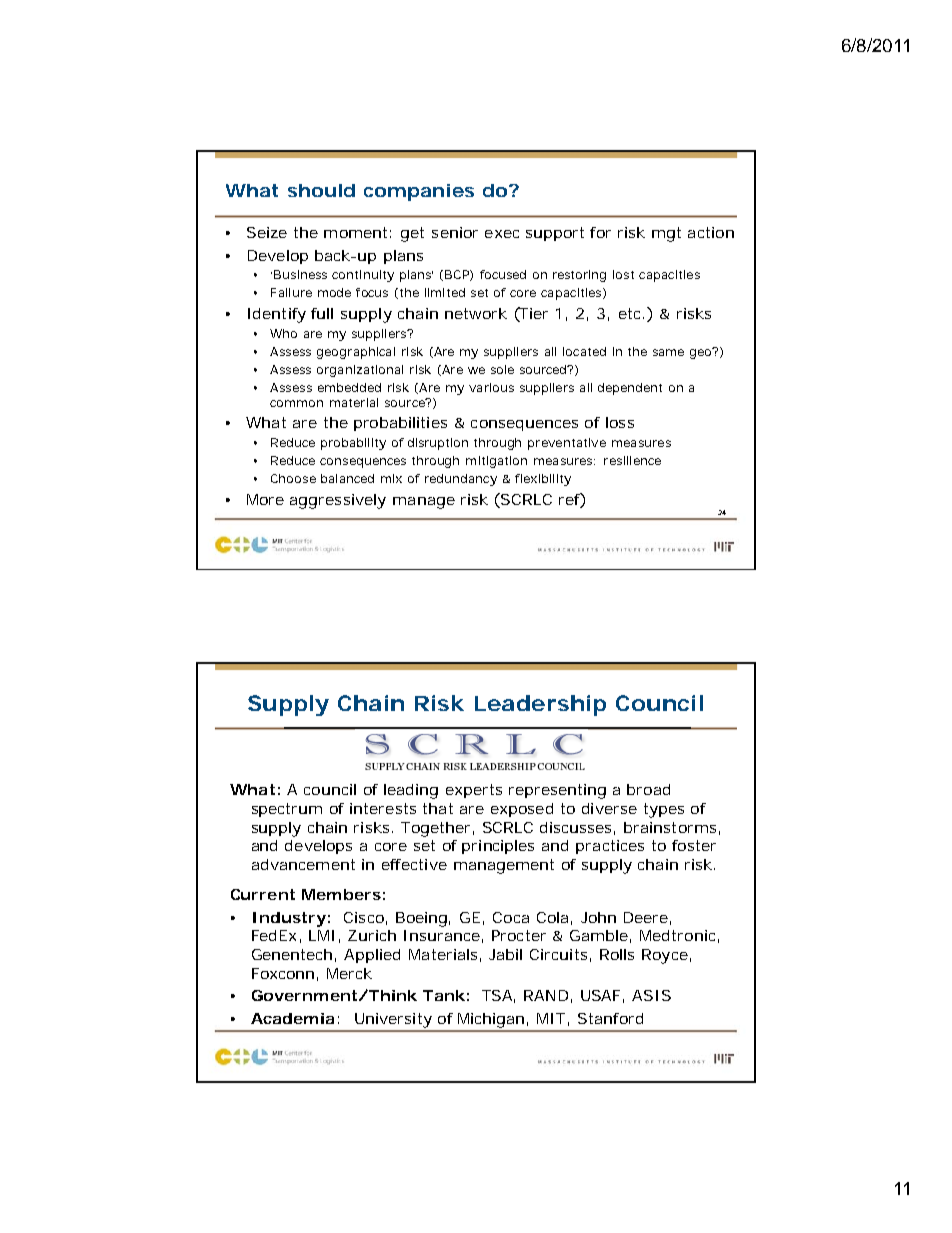 This screenshot has width=952, height=1233. What do you see at coordinates (338, 501) in the screenshot?
I see `aggressively` at bounding box center [338, 501].
